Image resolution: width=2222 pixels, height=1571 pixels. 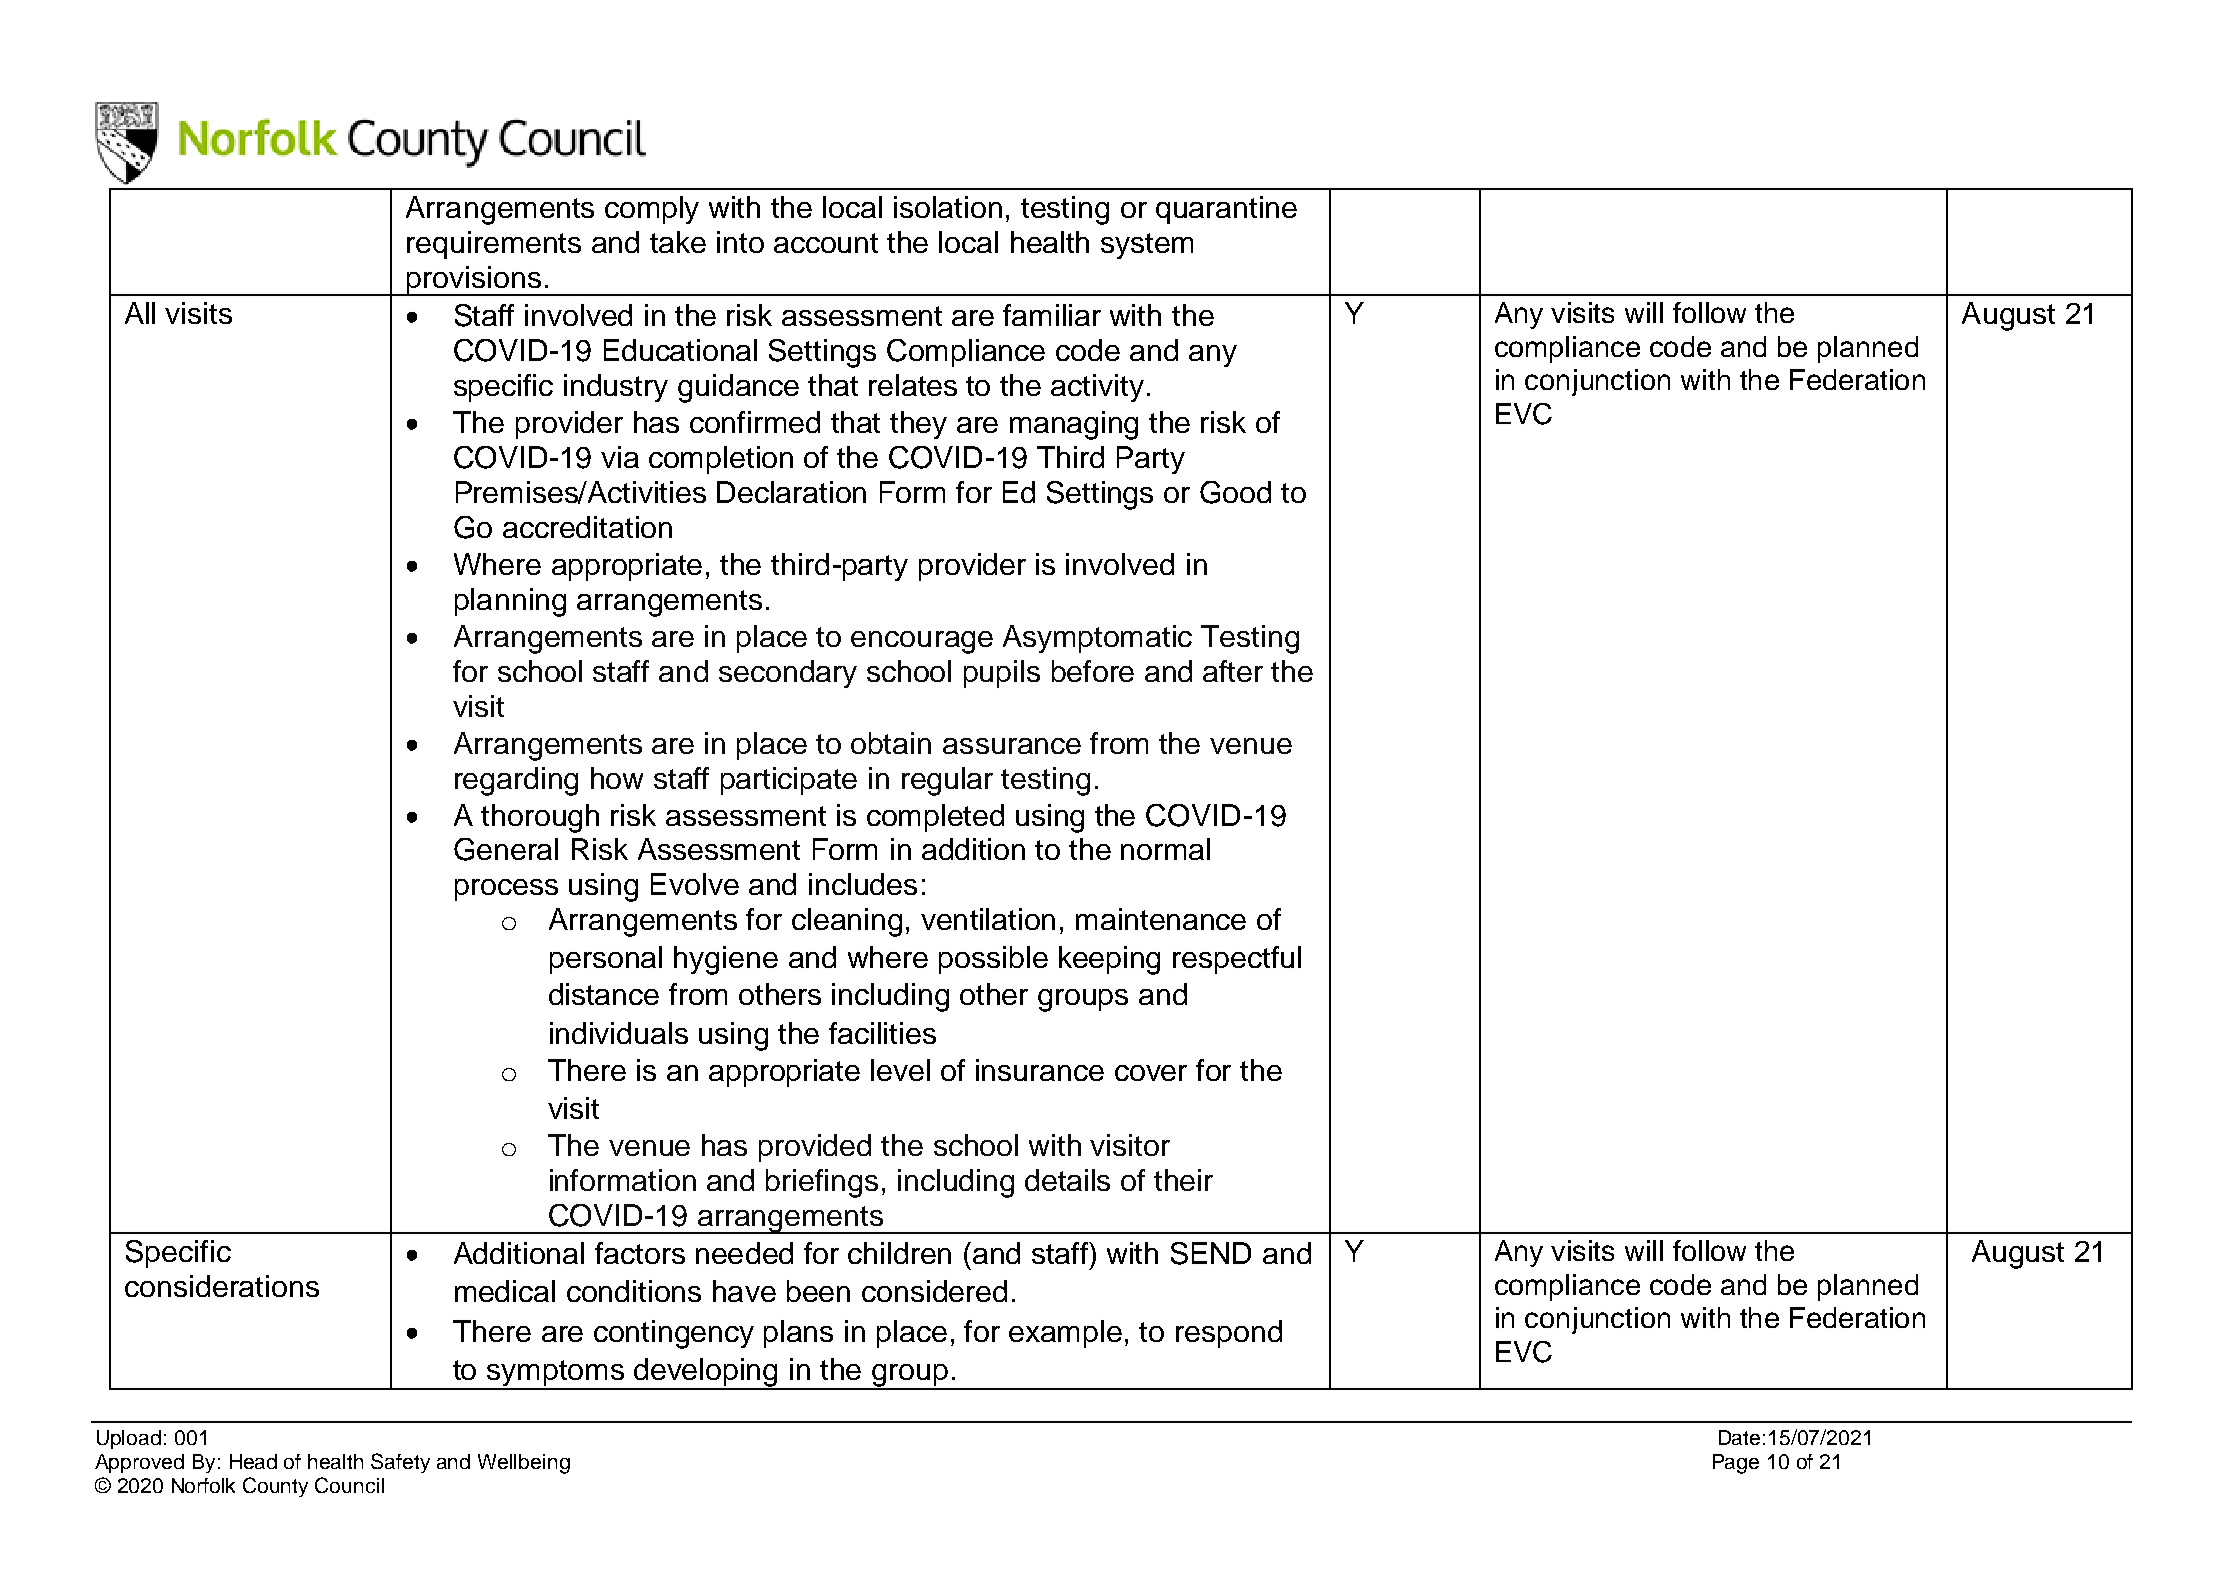 What do you see at coordinates (253, 1461) in the screenshot?
I see `Head` at bounding box center [253, 1461].
